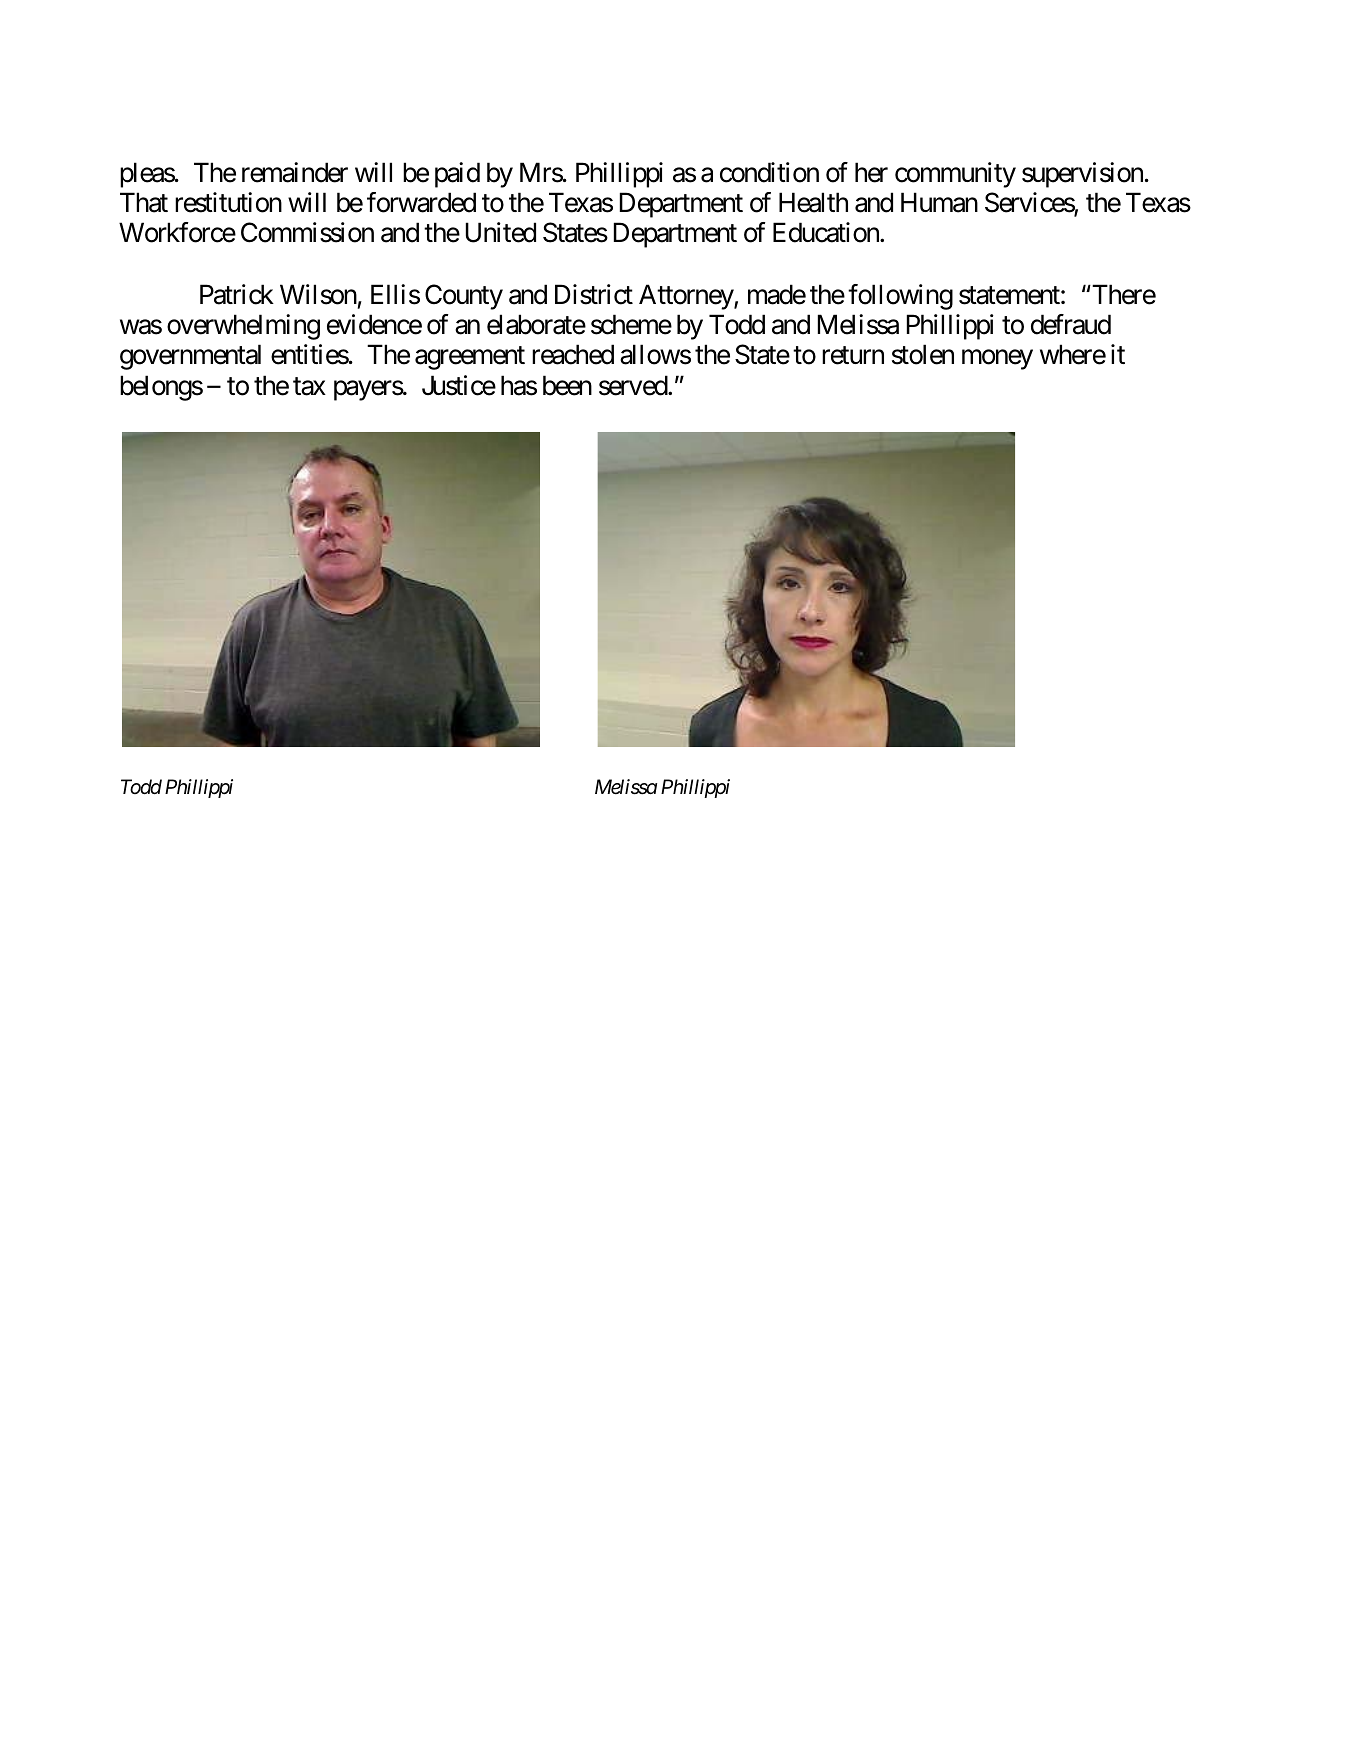 This screenshot has width=1347, height=1743. What do you see at coordinates (501, 232) in the screenshot?
I see `United` at bounding box center [501, 232].
